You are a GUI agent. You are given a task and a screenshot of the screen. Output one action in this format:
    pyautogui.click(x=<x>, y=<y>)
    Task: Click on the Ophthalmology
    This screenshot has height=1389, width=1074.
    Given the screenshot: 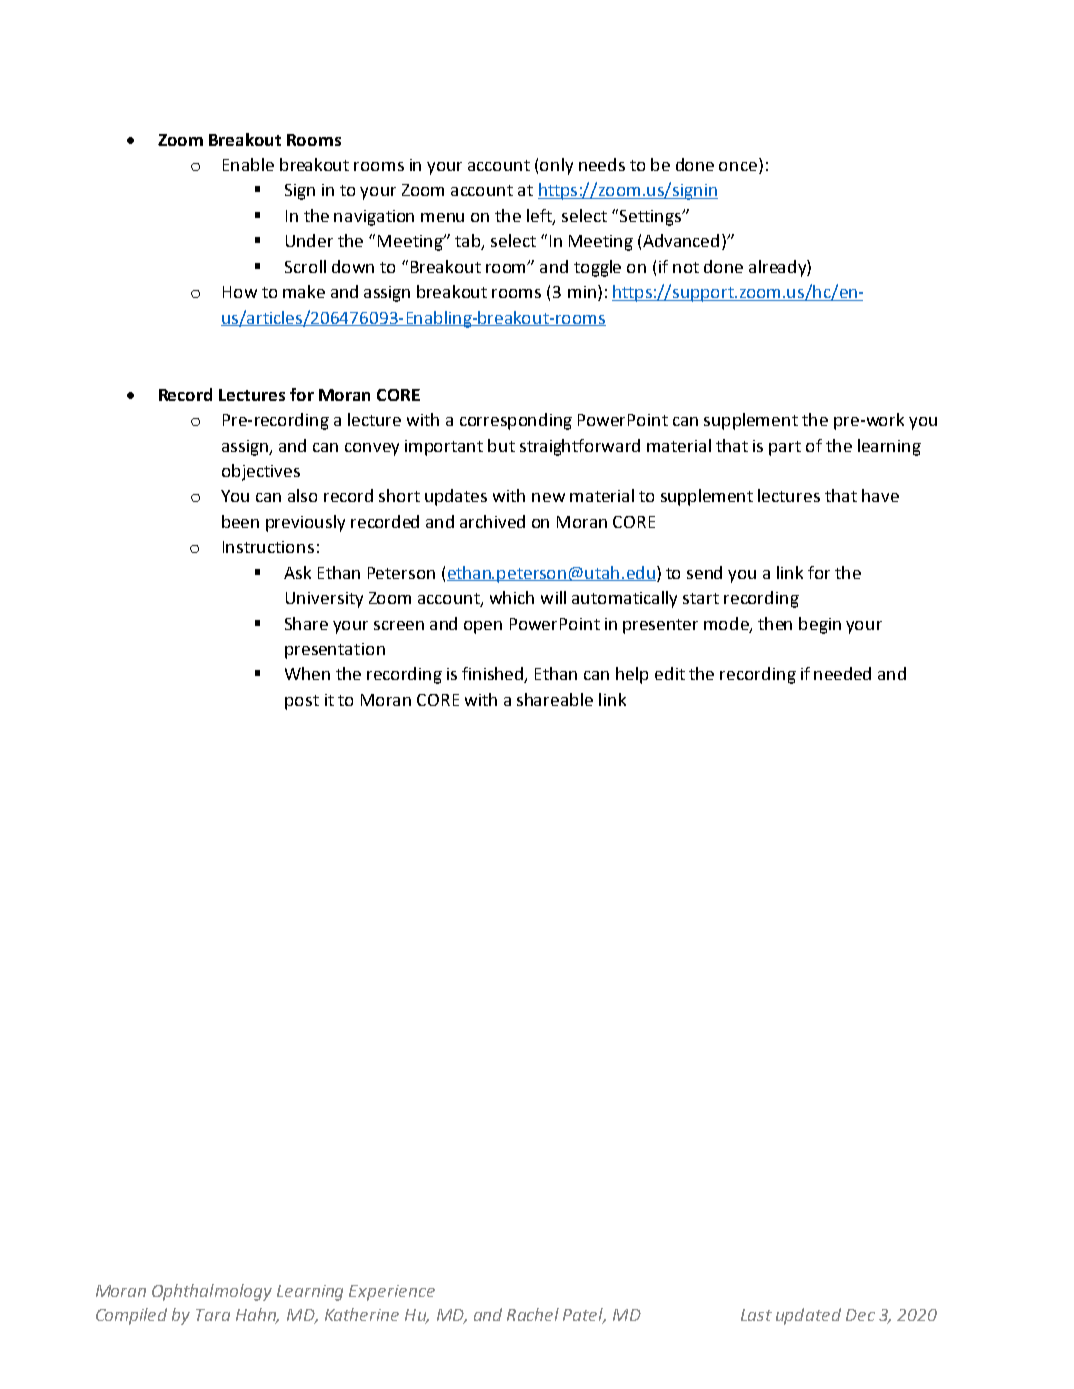 What is the action you would take?
    pyautogui.click(x=212, y=1292)
